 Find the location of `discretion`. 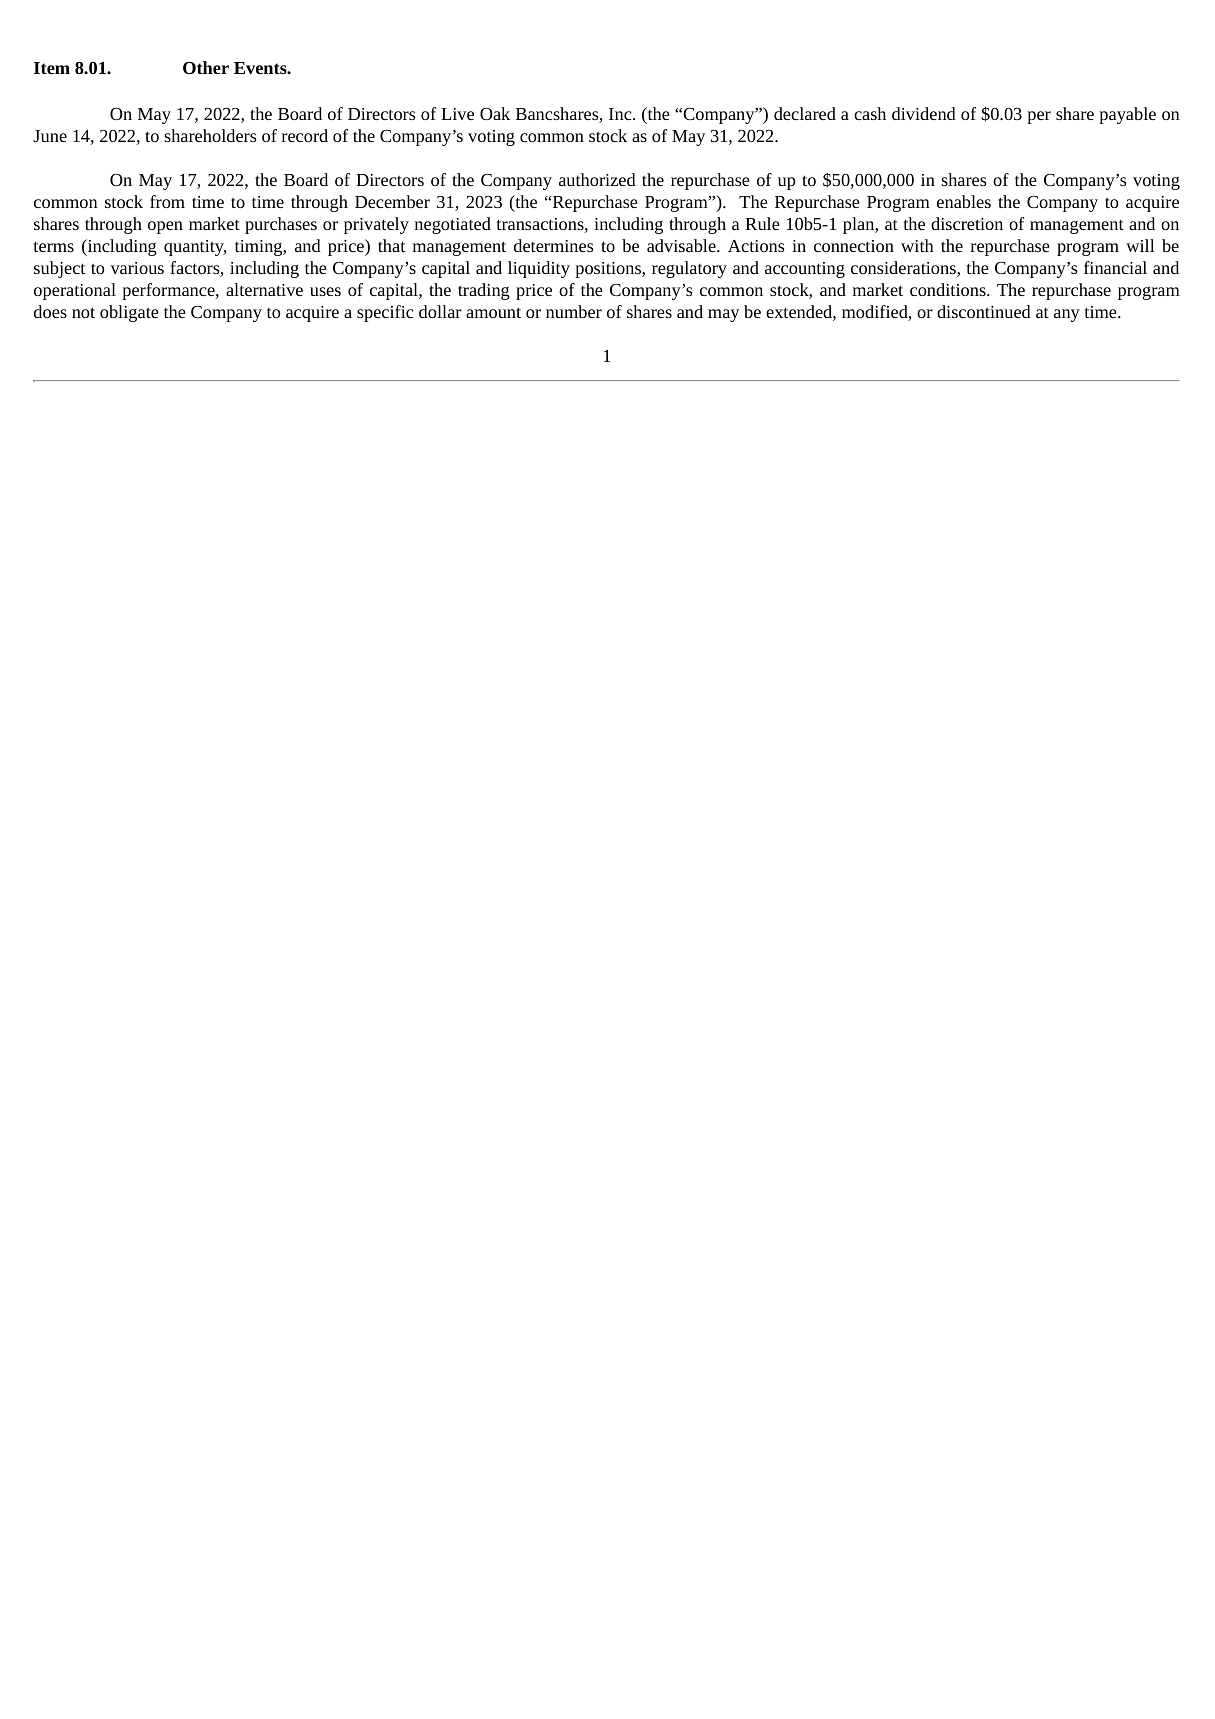

discretion is located at coordinates (967, 223).
